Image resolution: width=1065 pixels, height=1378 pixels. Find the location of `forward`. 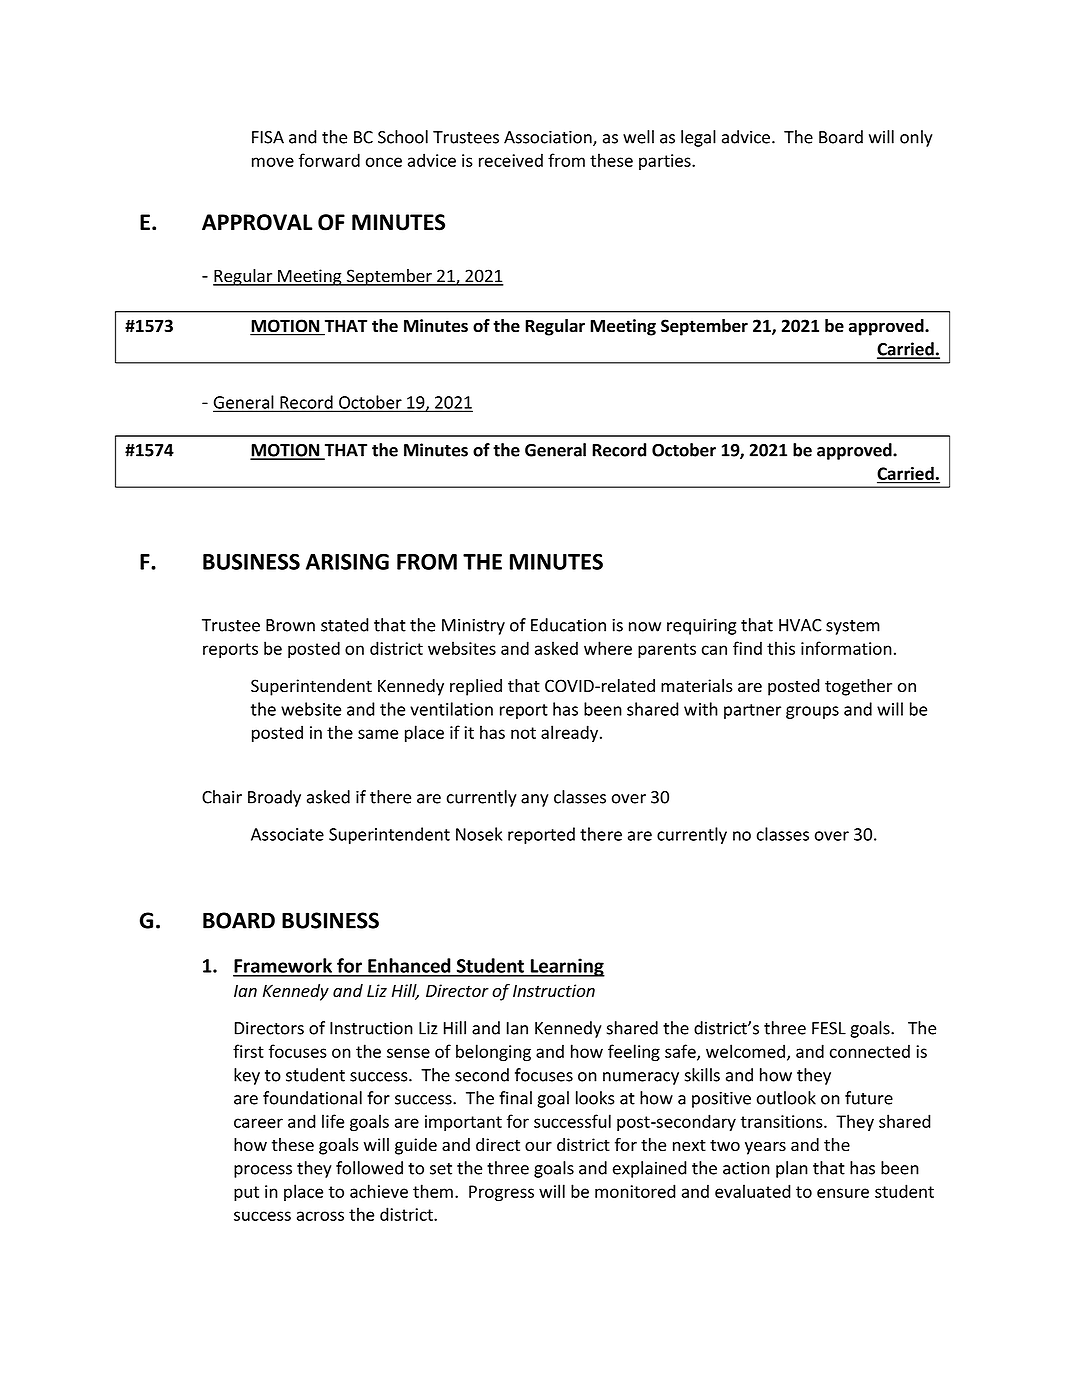

forward is located at coordinates (329, 160).
